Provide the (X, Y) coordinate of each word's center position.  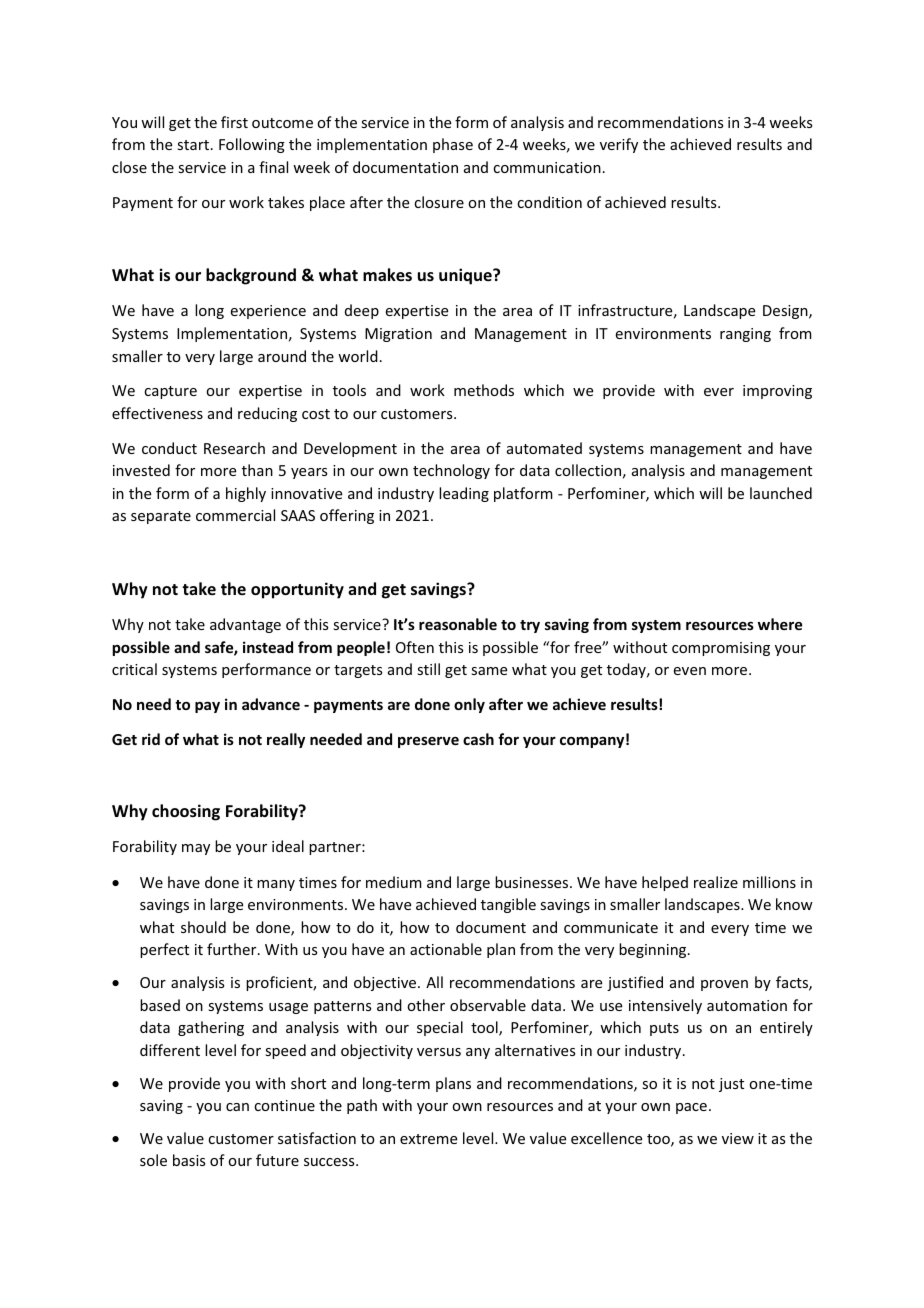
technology (451, 471)
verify (619, 145)
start (195, 145)
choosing (186, 812)
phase (453, 145)
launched (781, 493)
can (237, 1107)
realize (716, 882)
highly (246, 494)
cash (478, 739)
